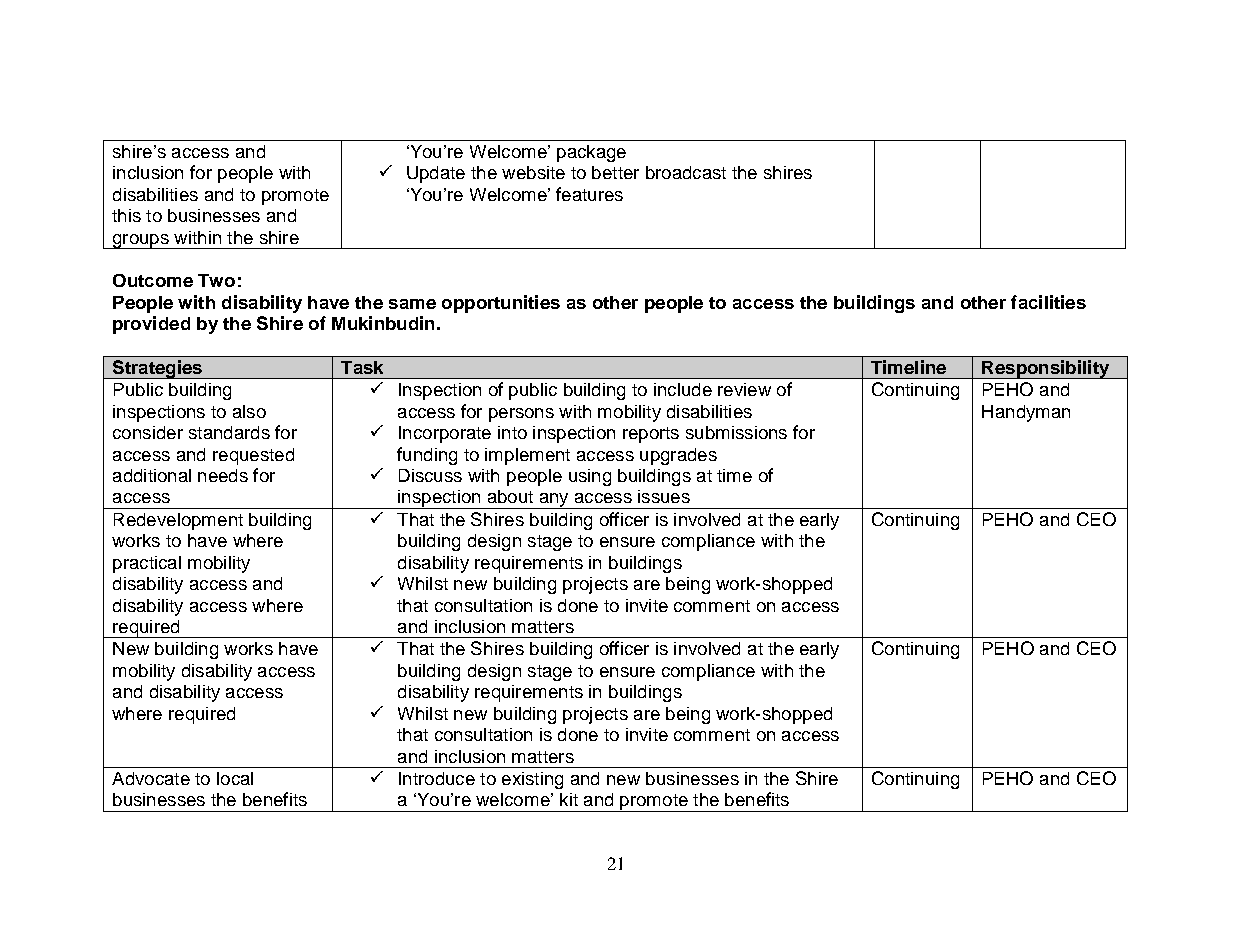 The width and height of the screenshot is (1233, 952). Describe the element at coordinates (569, 799) in the screenshot. I see `kit` at that location.
